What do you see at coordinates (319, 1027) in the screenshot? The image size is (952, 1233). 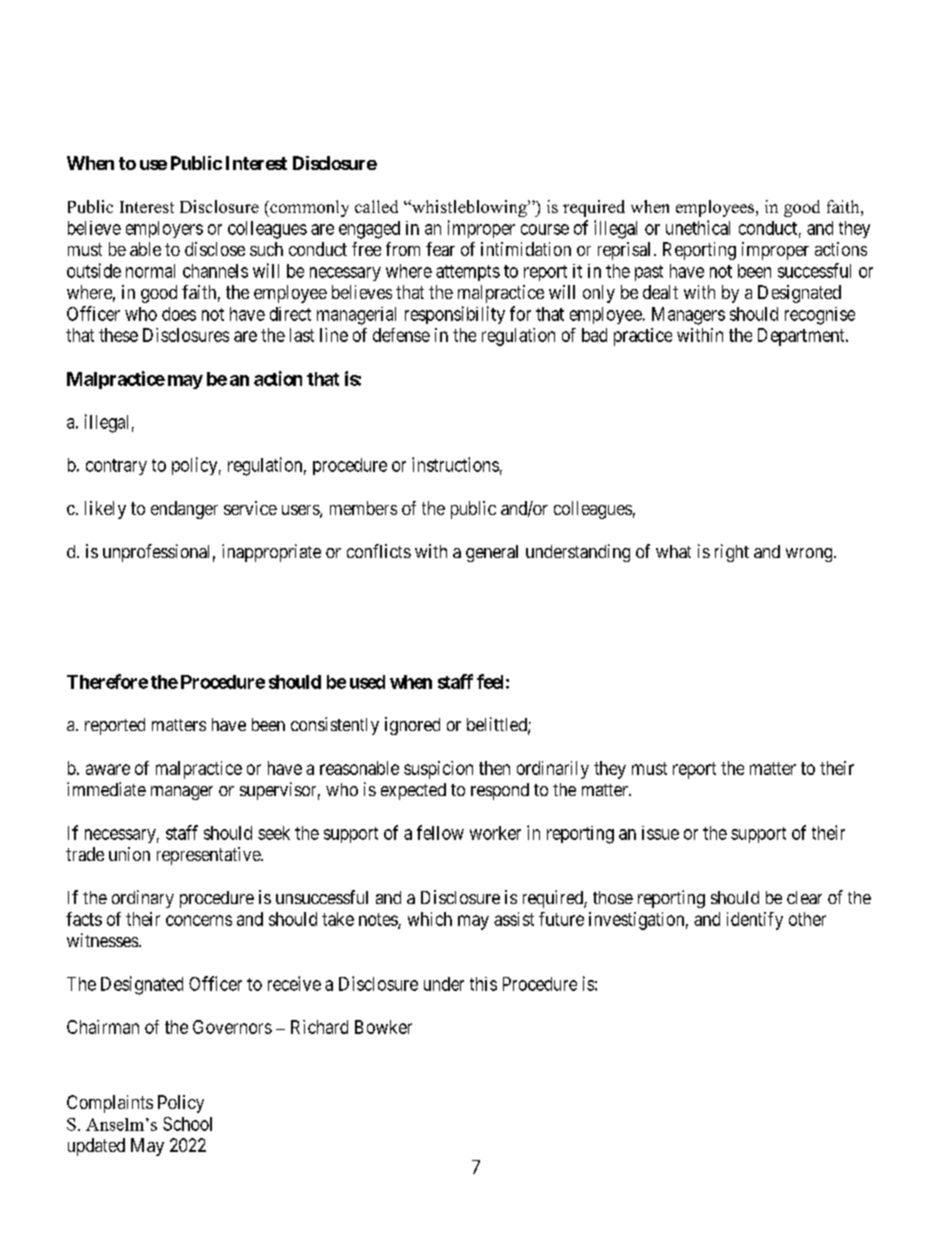 I see `Richard` at bounding box center [319, 1027].
